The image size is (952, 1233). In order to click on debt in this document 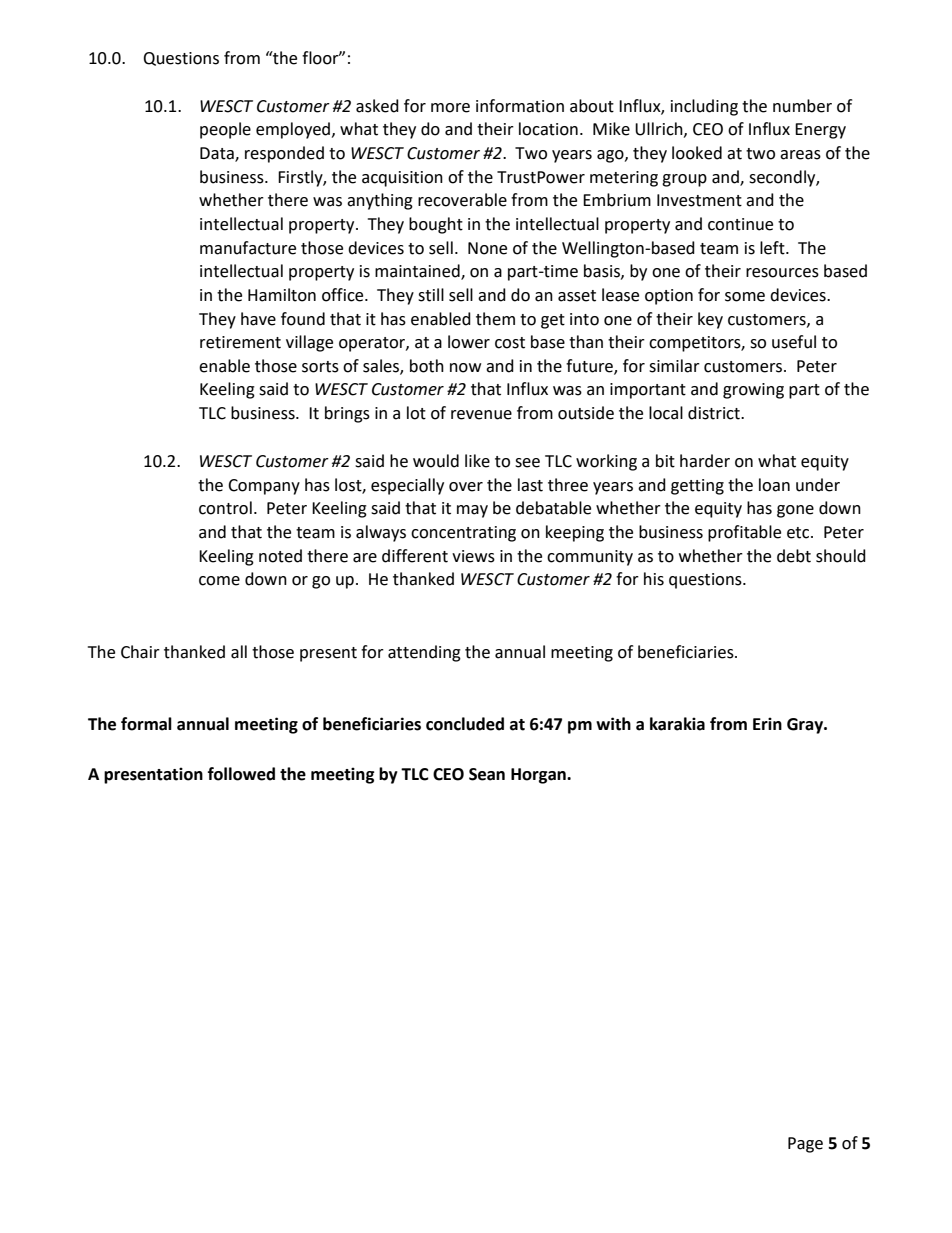, I will do `click(794, 556)`.
